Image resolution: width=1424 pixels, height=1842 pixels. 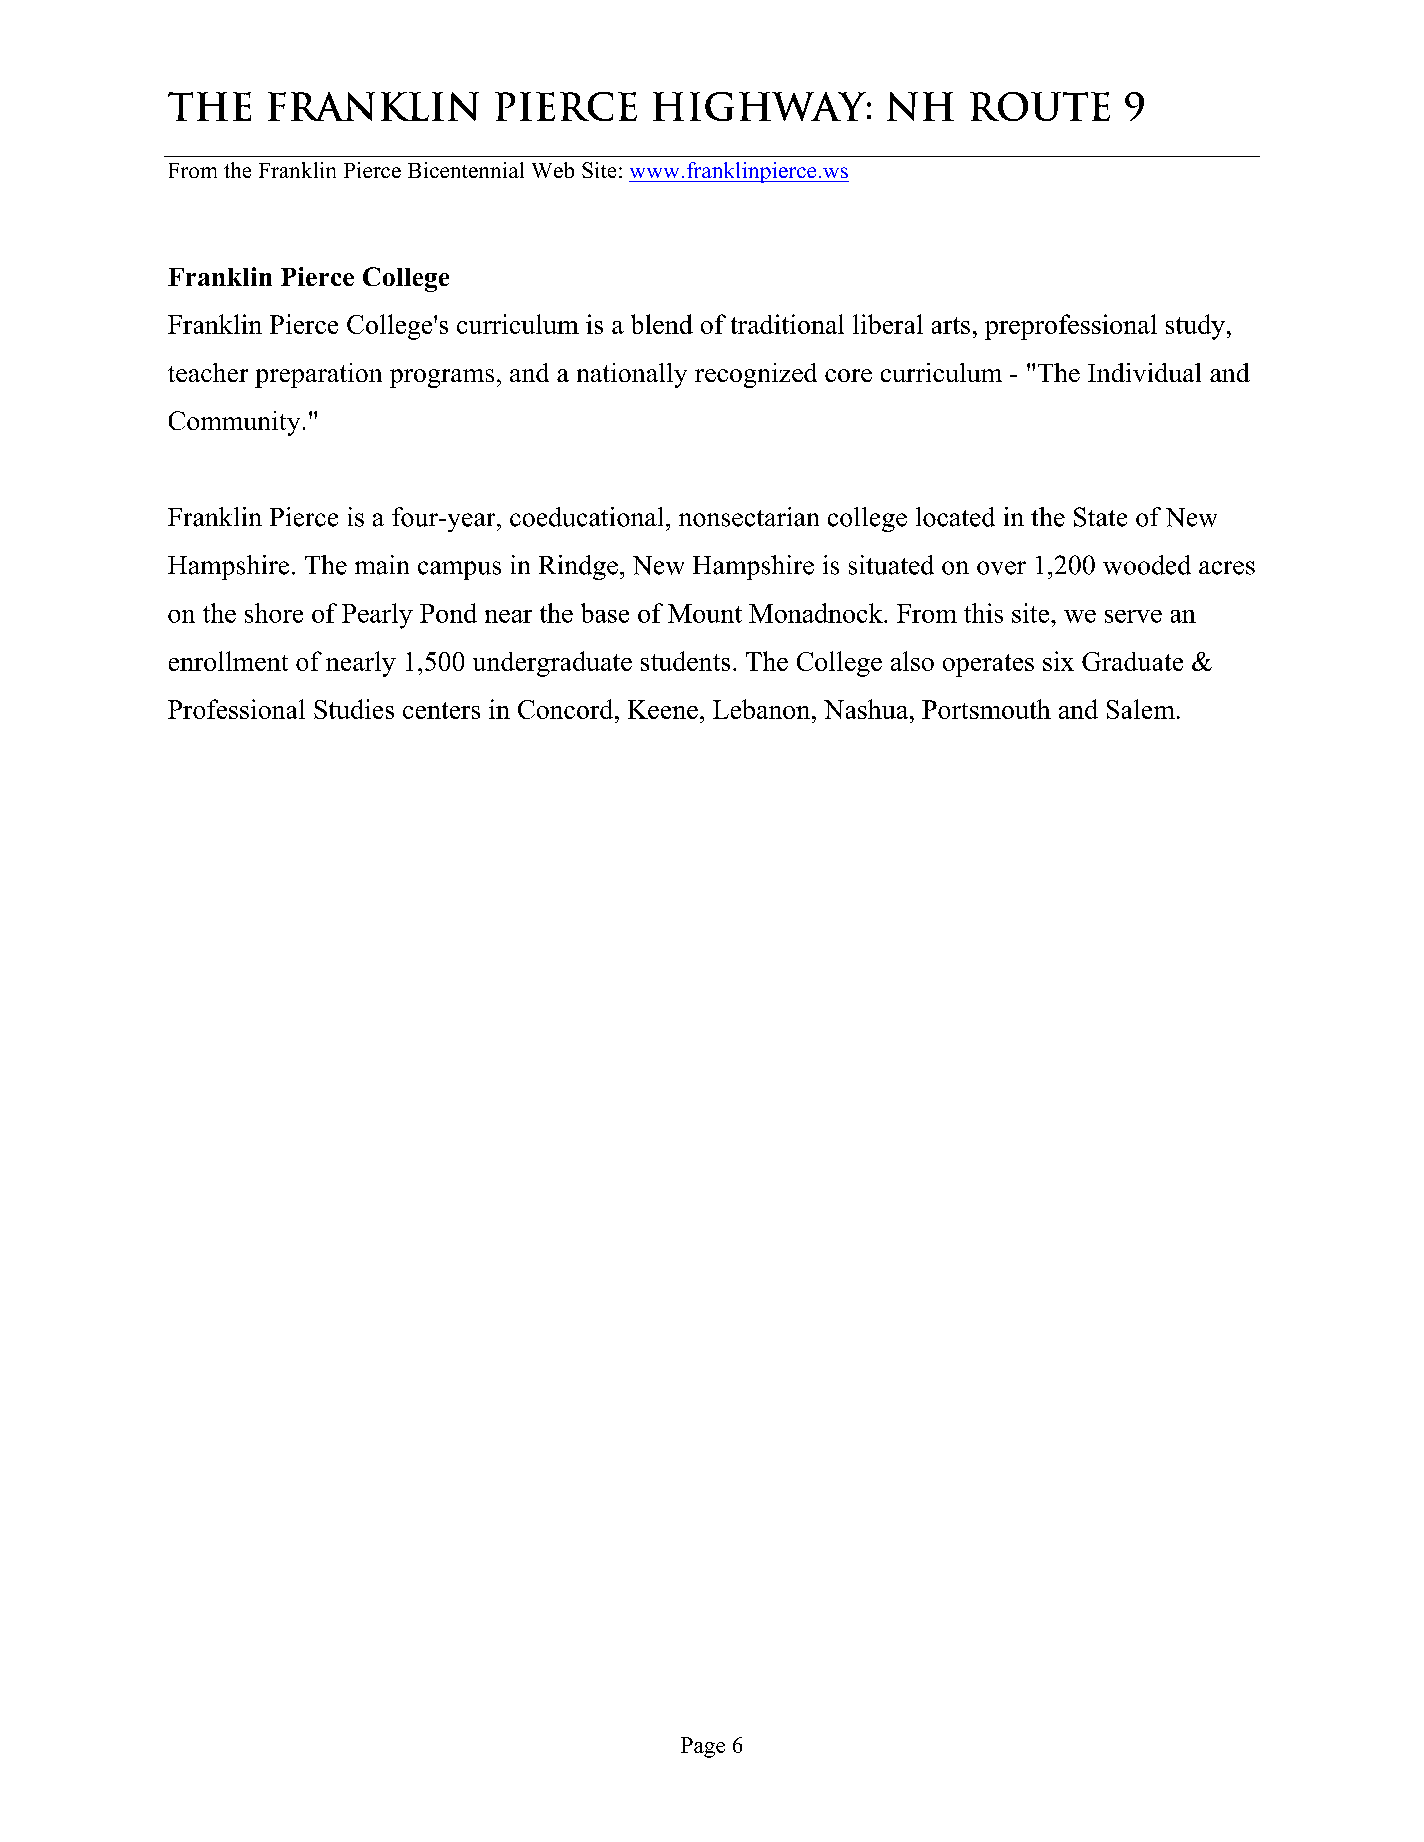 I want to click on Salem, so click(x=1141, y=709).
